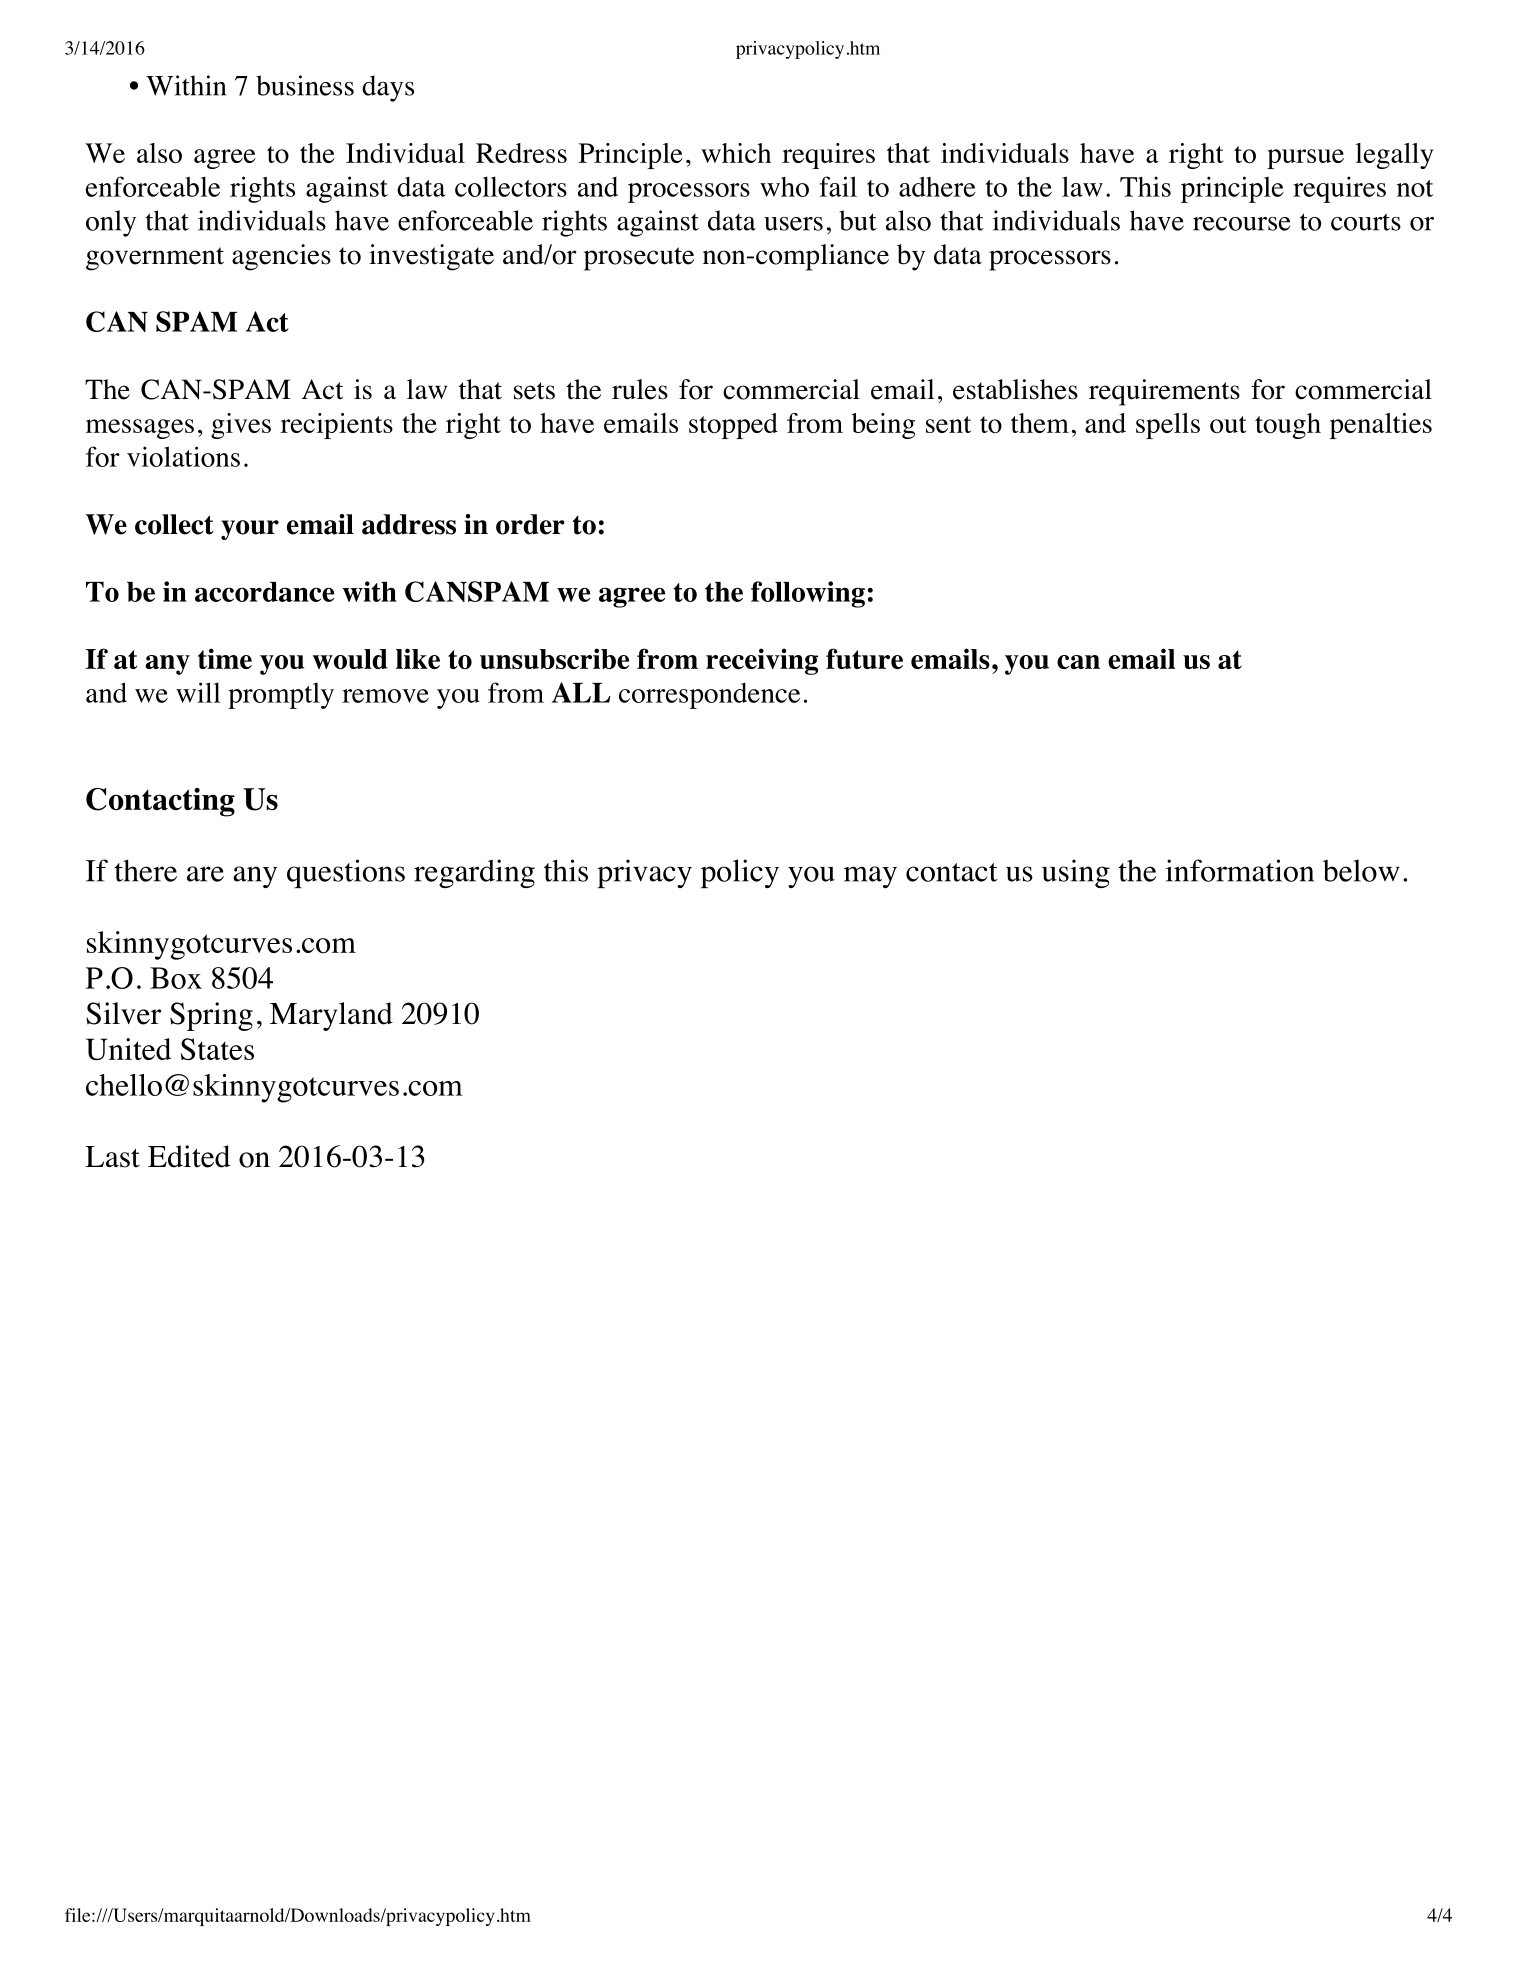 The height and width of the screenshot is (1964, 1517). What do you see at coordinates (305, 85) in the screenshot?
I see `business` at bounding box center [305, 85].
